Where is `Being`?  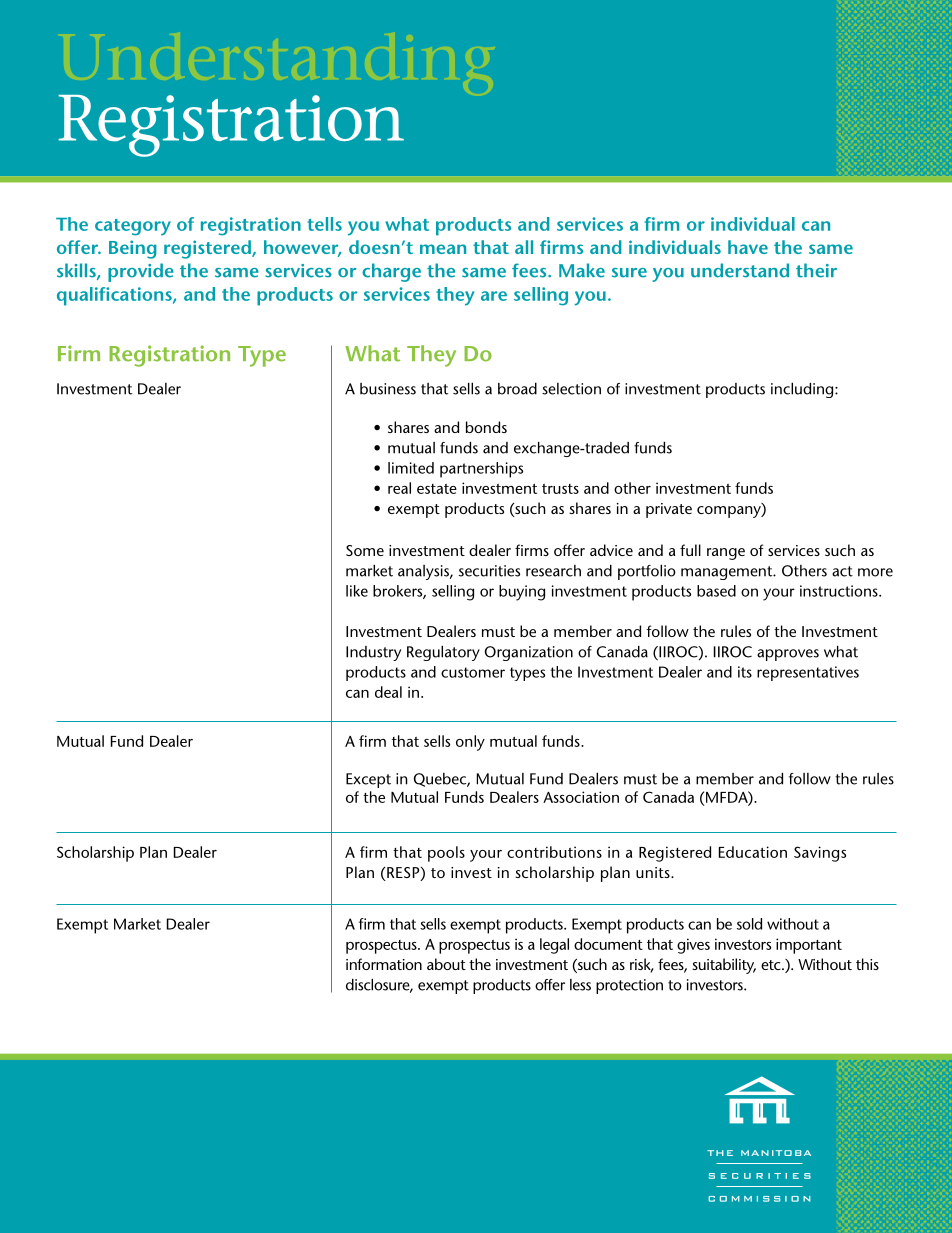 Being is located at coordinates (133, 249).
